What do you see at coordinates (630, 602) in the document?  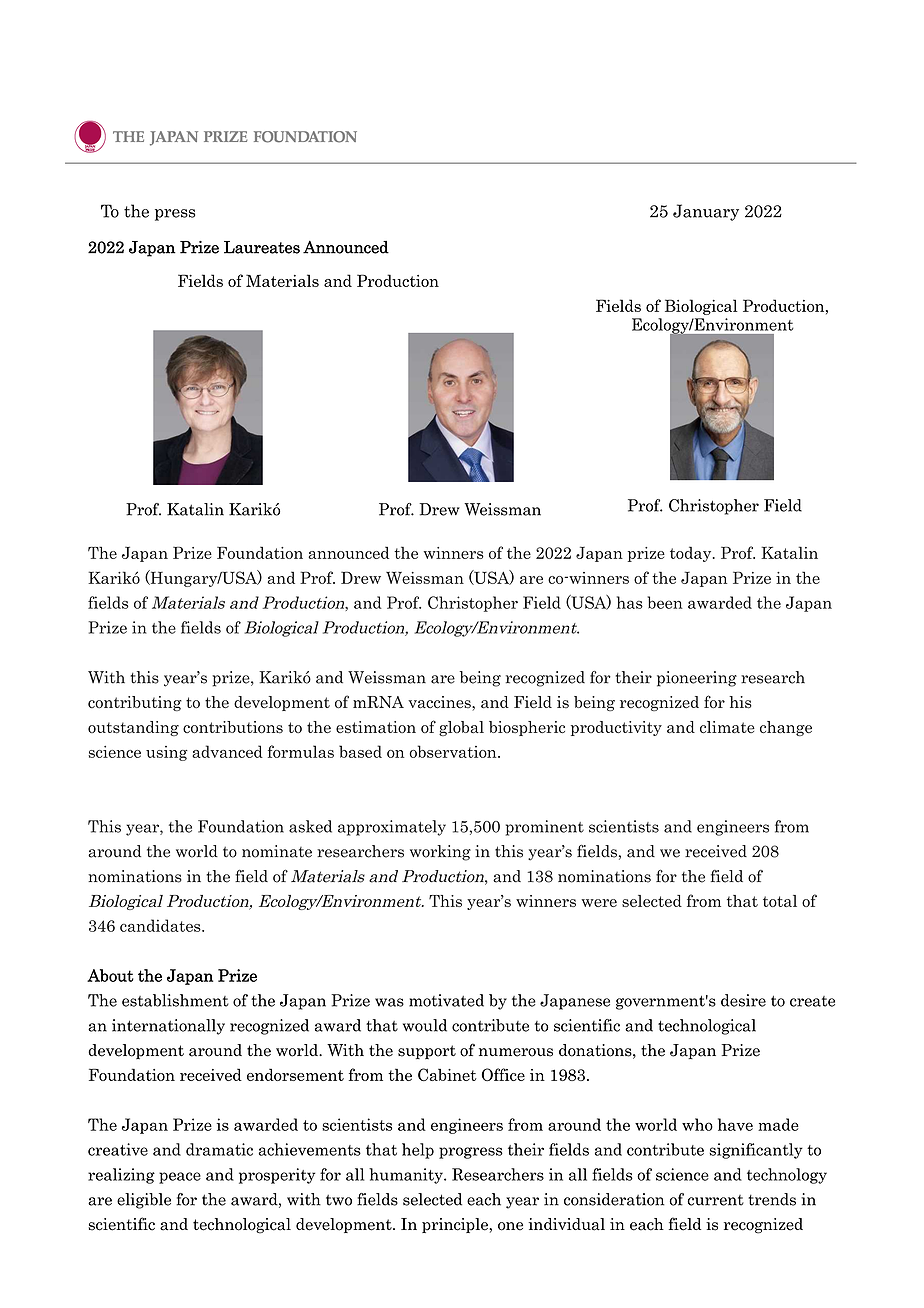 I see `has` at bounding box center [630, 602].
